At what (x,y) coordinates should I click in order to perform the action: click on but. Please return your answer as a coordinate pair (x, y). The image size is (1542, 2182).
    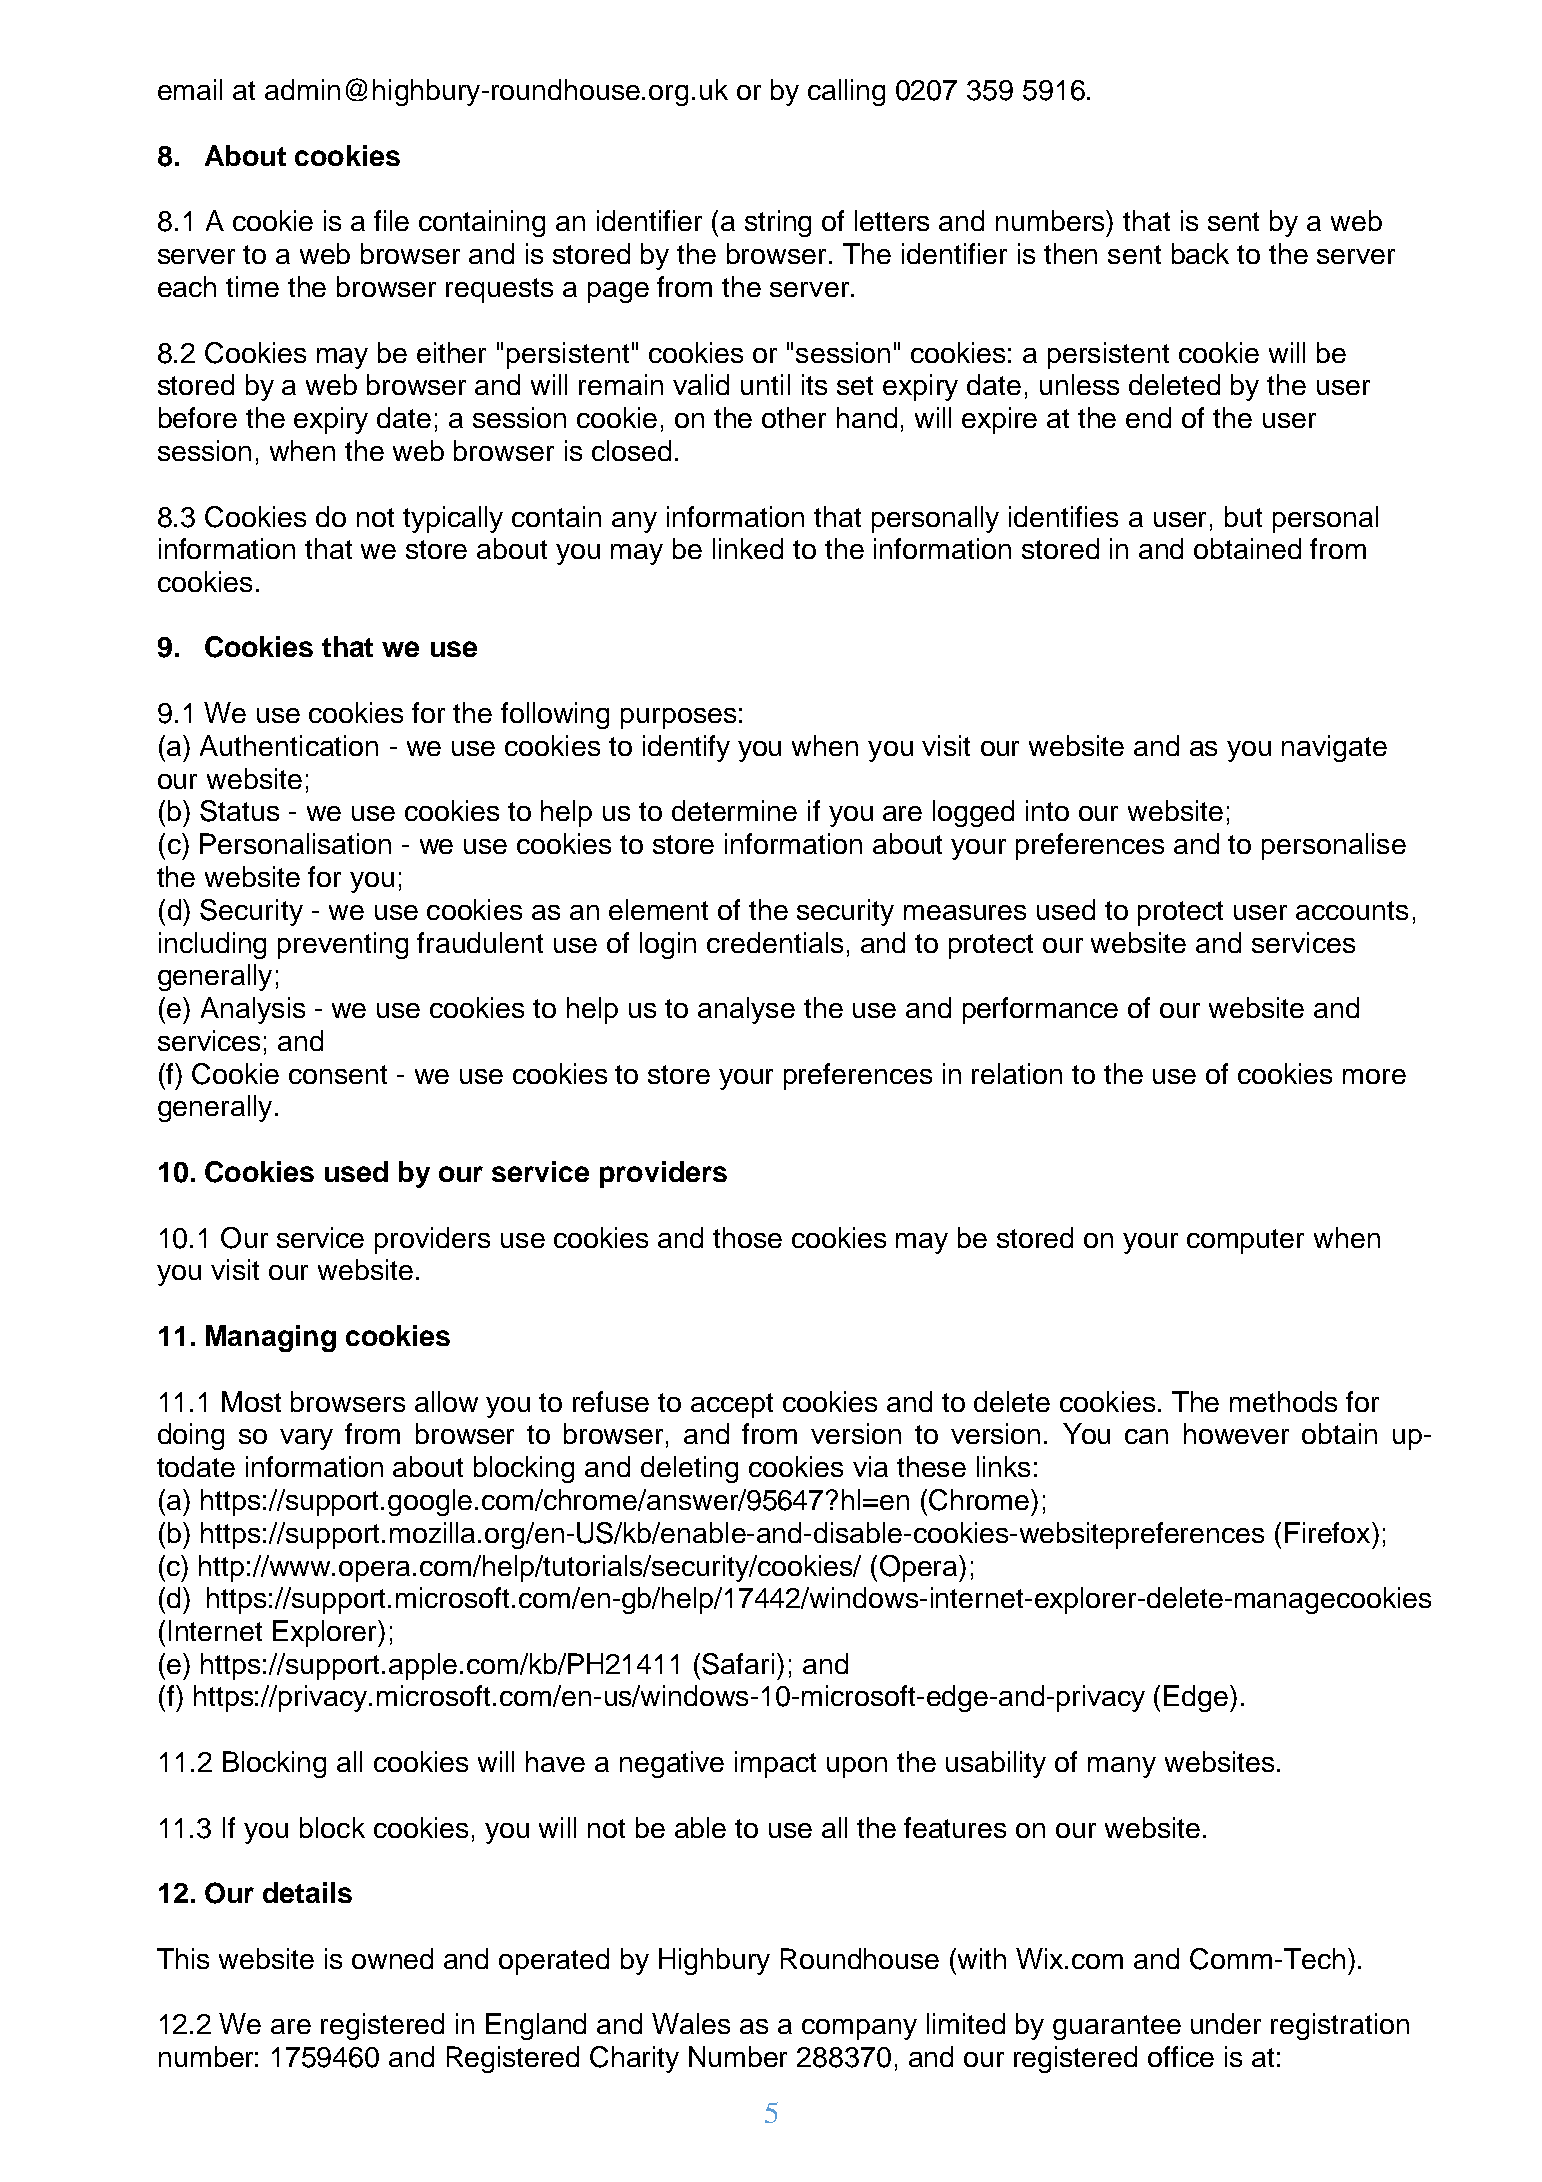
    Looking at the image, I should click on (1243, 516).
